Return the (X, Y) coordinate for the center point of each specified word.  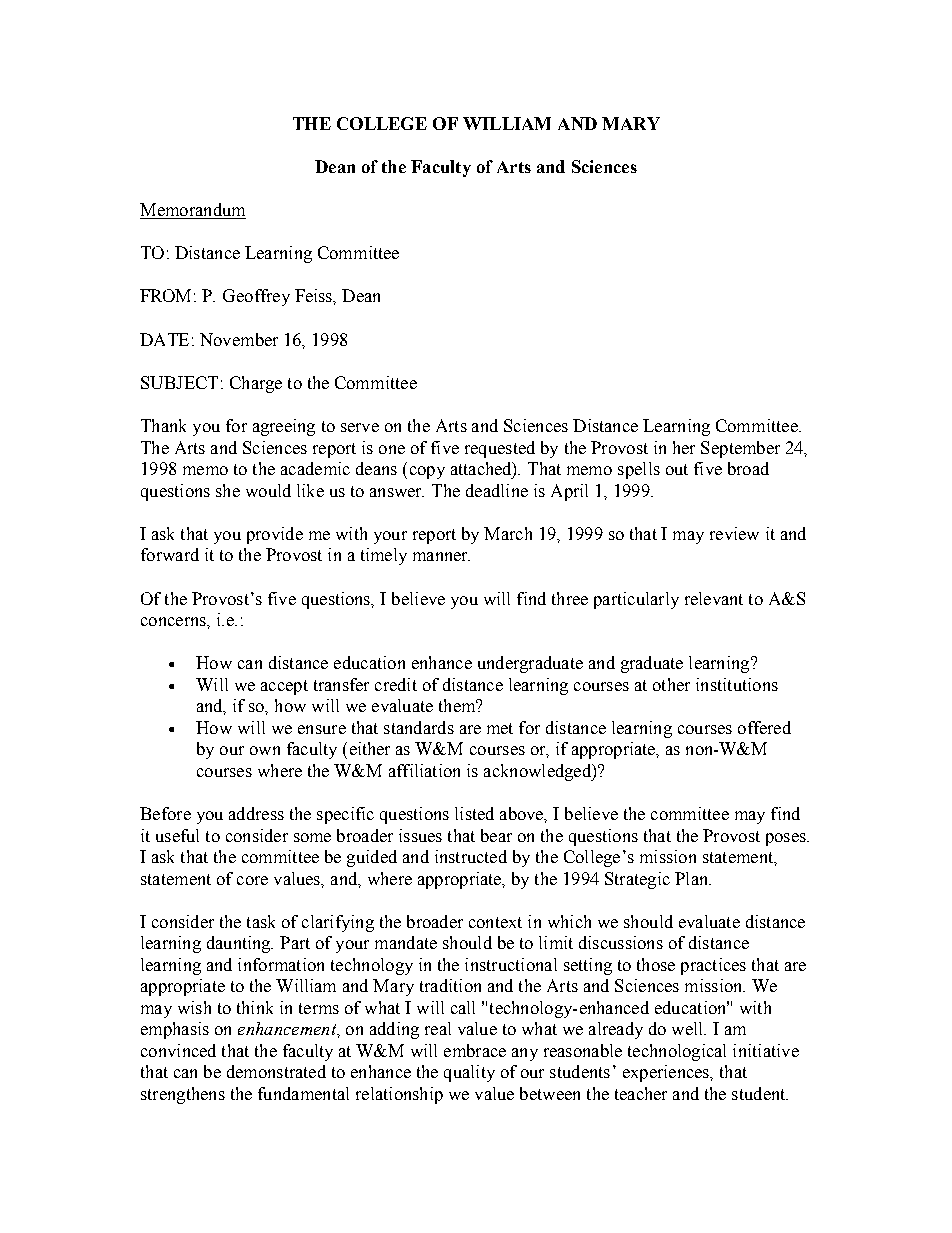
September (740, 449)
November (239, 339)
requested (500, 449)
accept (284, 687)
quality (469, 1073)
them (458, 705)
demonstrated (276, 1071)
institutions (737, 684)
